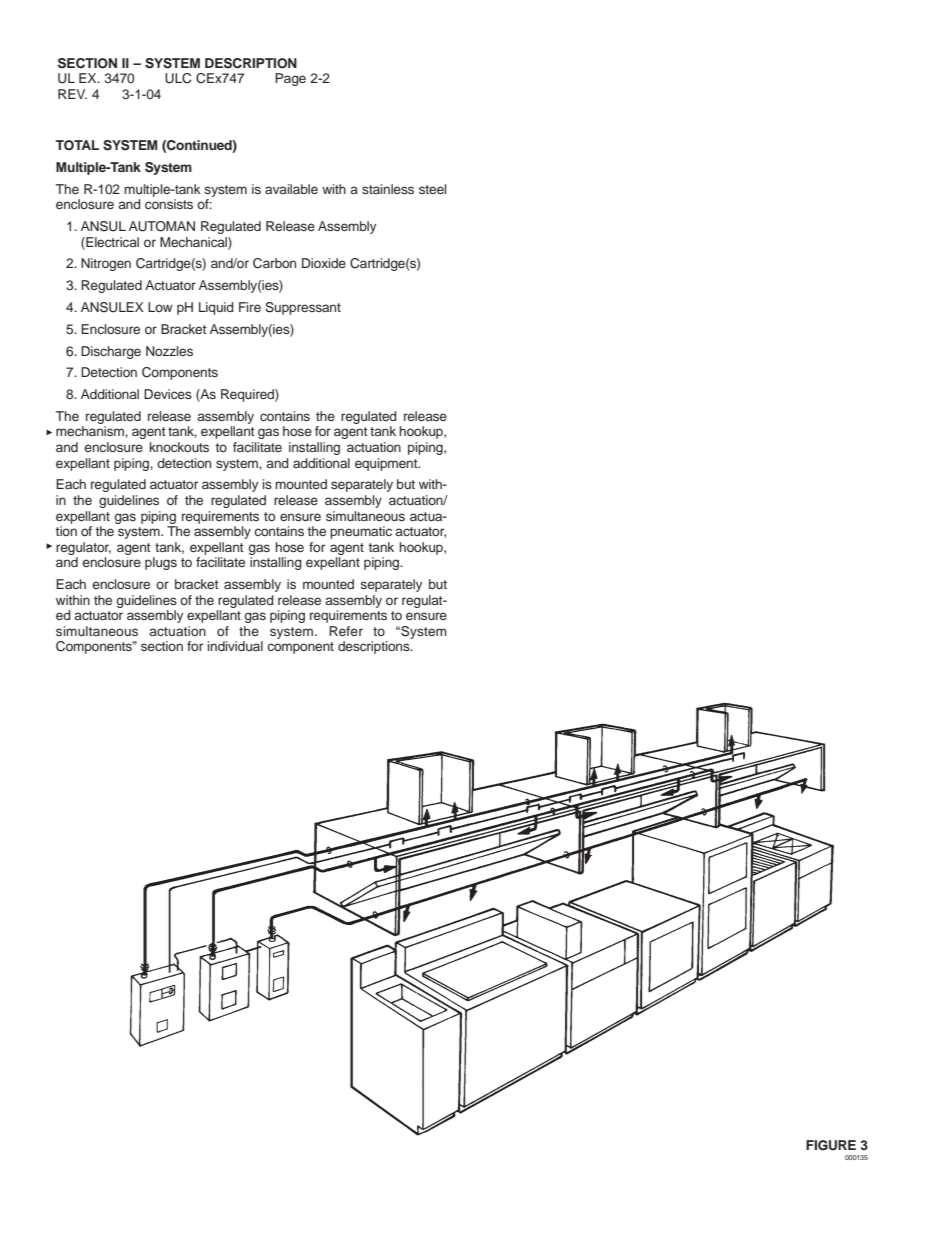 The height and width of the document is (1233, 952). What do you see at coordinates (831, 1145) in the document?
I see `FIGURE` at bounding box center [831, 1145].
